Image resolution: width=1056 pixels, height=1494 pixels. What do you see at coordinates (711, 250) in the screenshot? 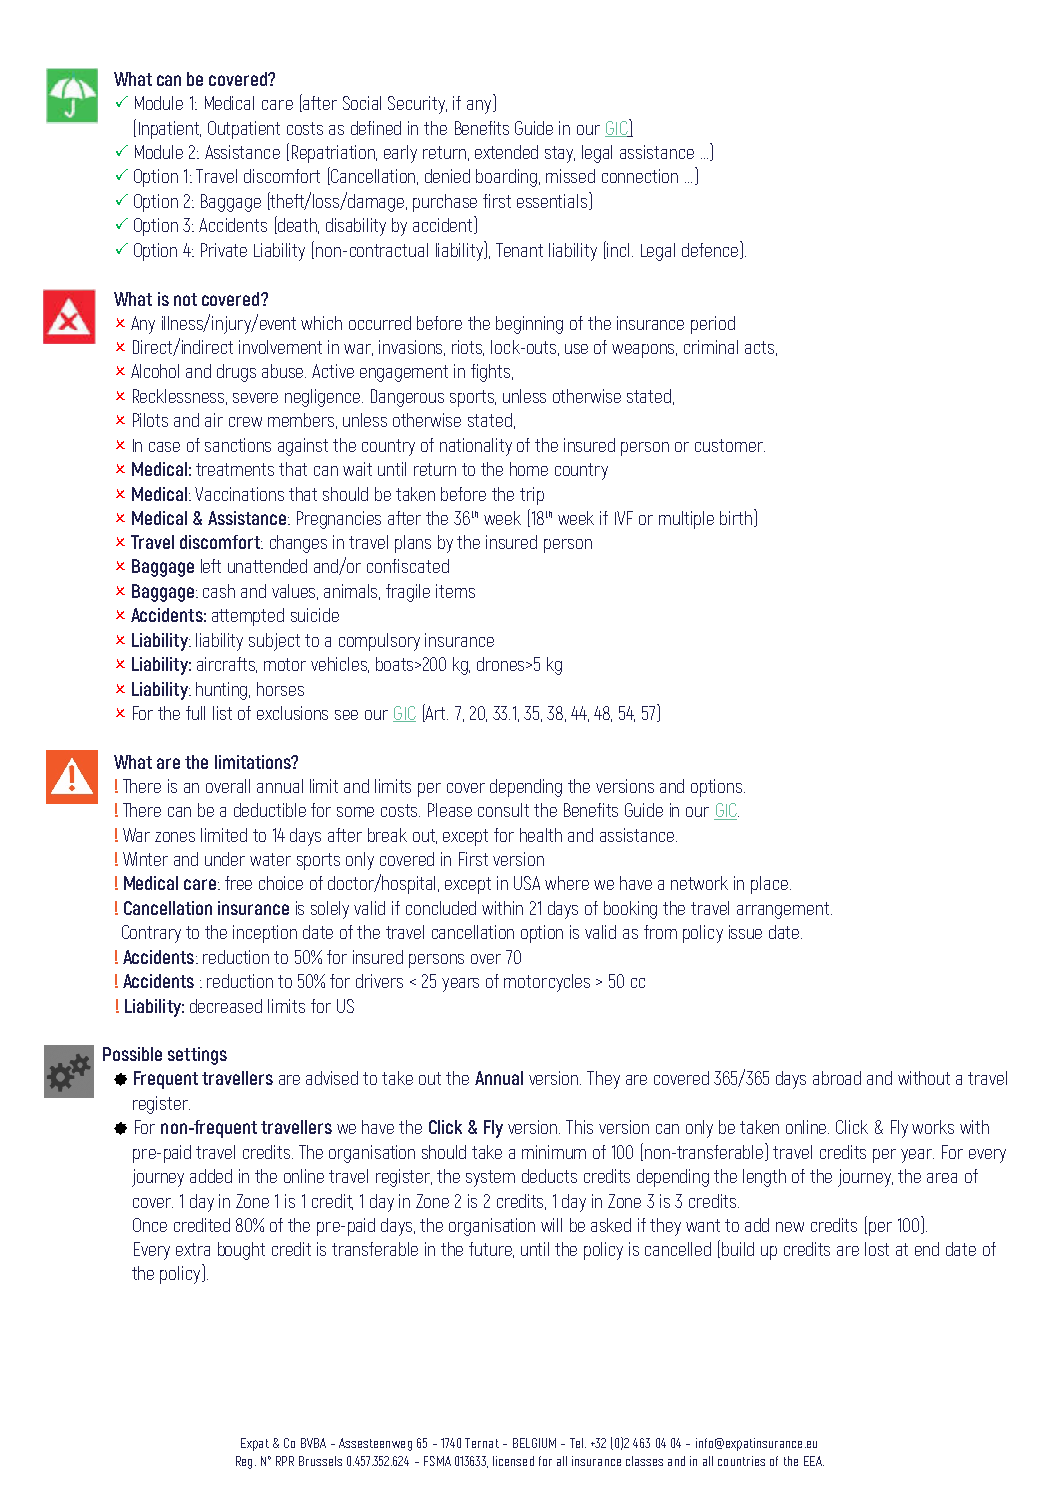
I see `defence` at bounding box center [711, 250].
